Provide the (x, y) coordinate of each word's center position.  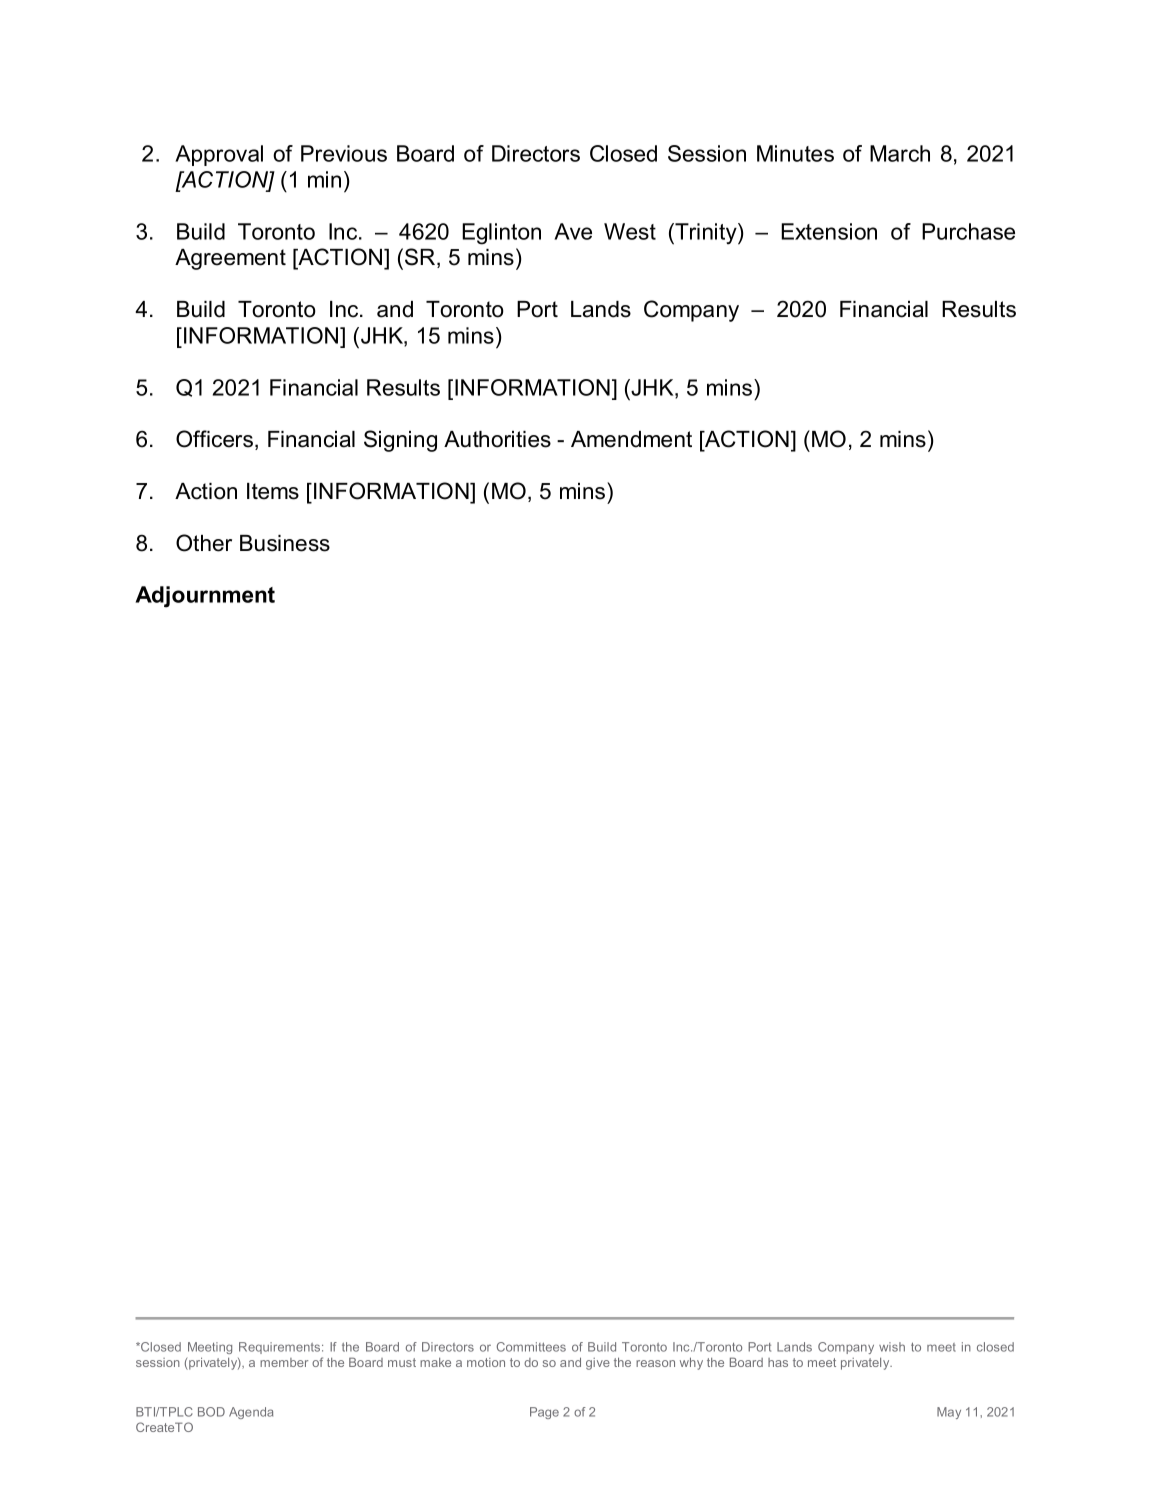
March (900, 153)
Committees (531, 1347)
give (598, 1364)
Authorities (497, 439)
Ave (573, 231)
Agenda (251, 1413)
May (949, 1413)
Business (285, 543)
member (284, 1362)
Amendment (631, 439)
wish (892, 1347)
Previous (344, 153)
